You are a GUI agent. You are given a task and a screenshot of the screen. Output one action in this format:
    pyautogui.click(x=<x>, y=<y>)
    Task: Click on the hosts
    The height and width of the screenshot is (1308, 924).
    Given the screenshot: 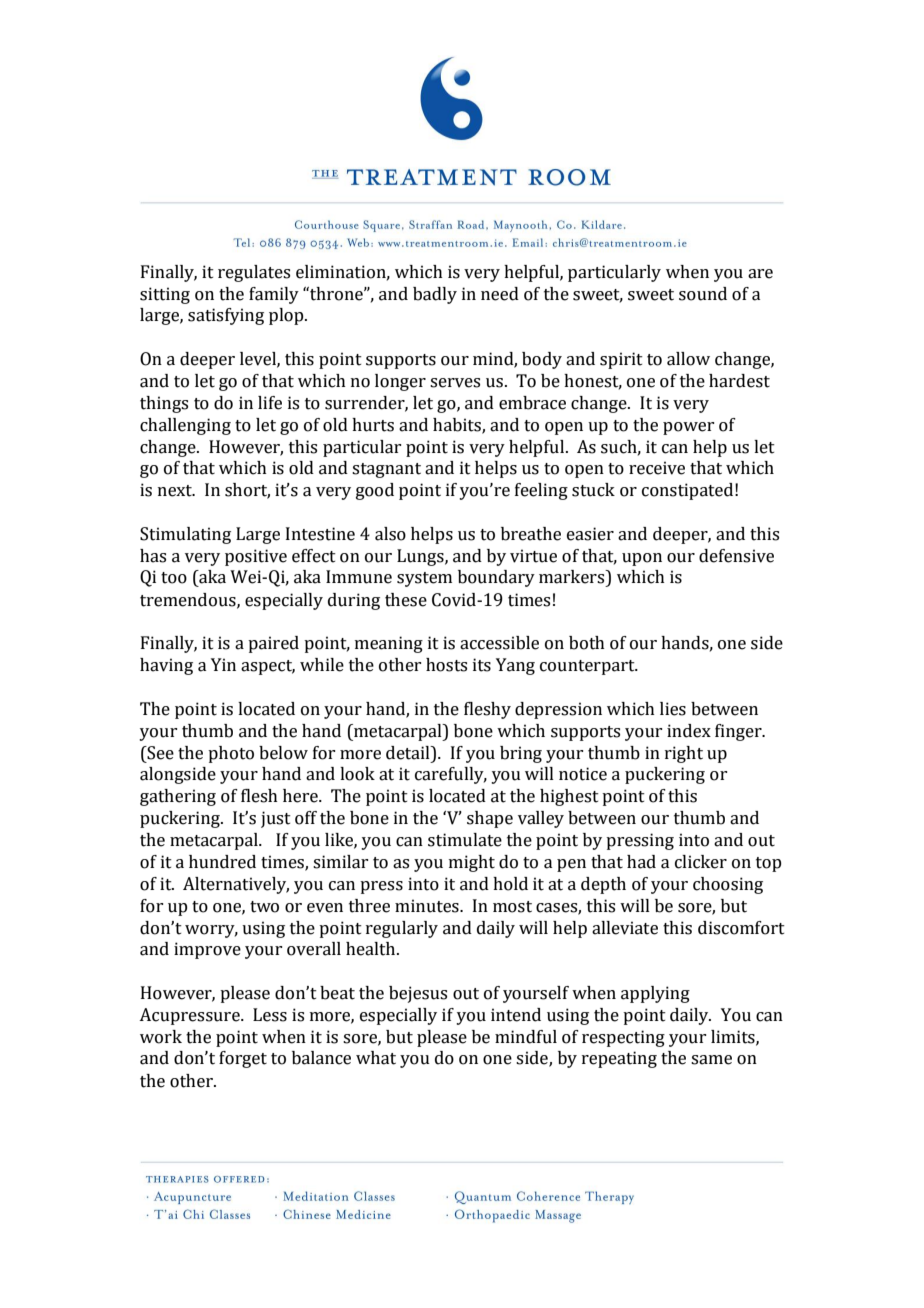 What is the action you would take?
    pyautogui.click(x=446, y=665)
